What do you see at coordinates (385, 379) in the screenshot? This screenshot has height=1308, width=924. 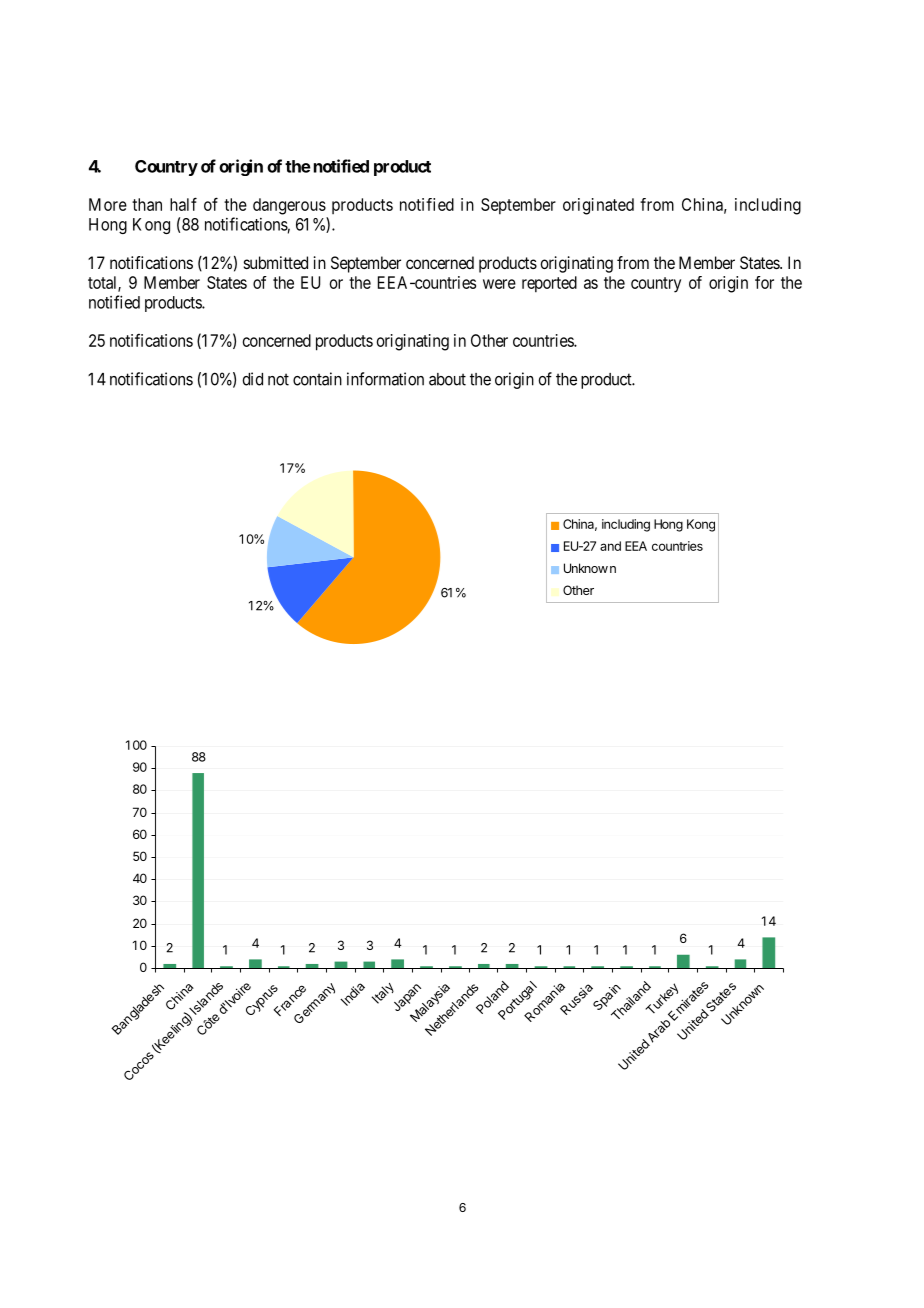 I see `information` at bounding box center [385, 379].
